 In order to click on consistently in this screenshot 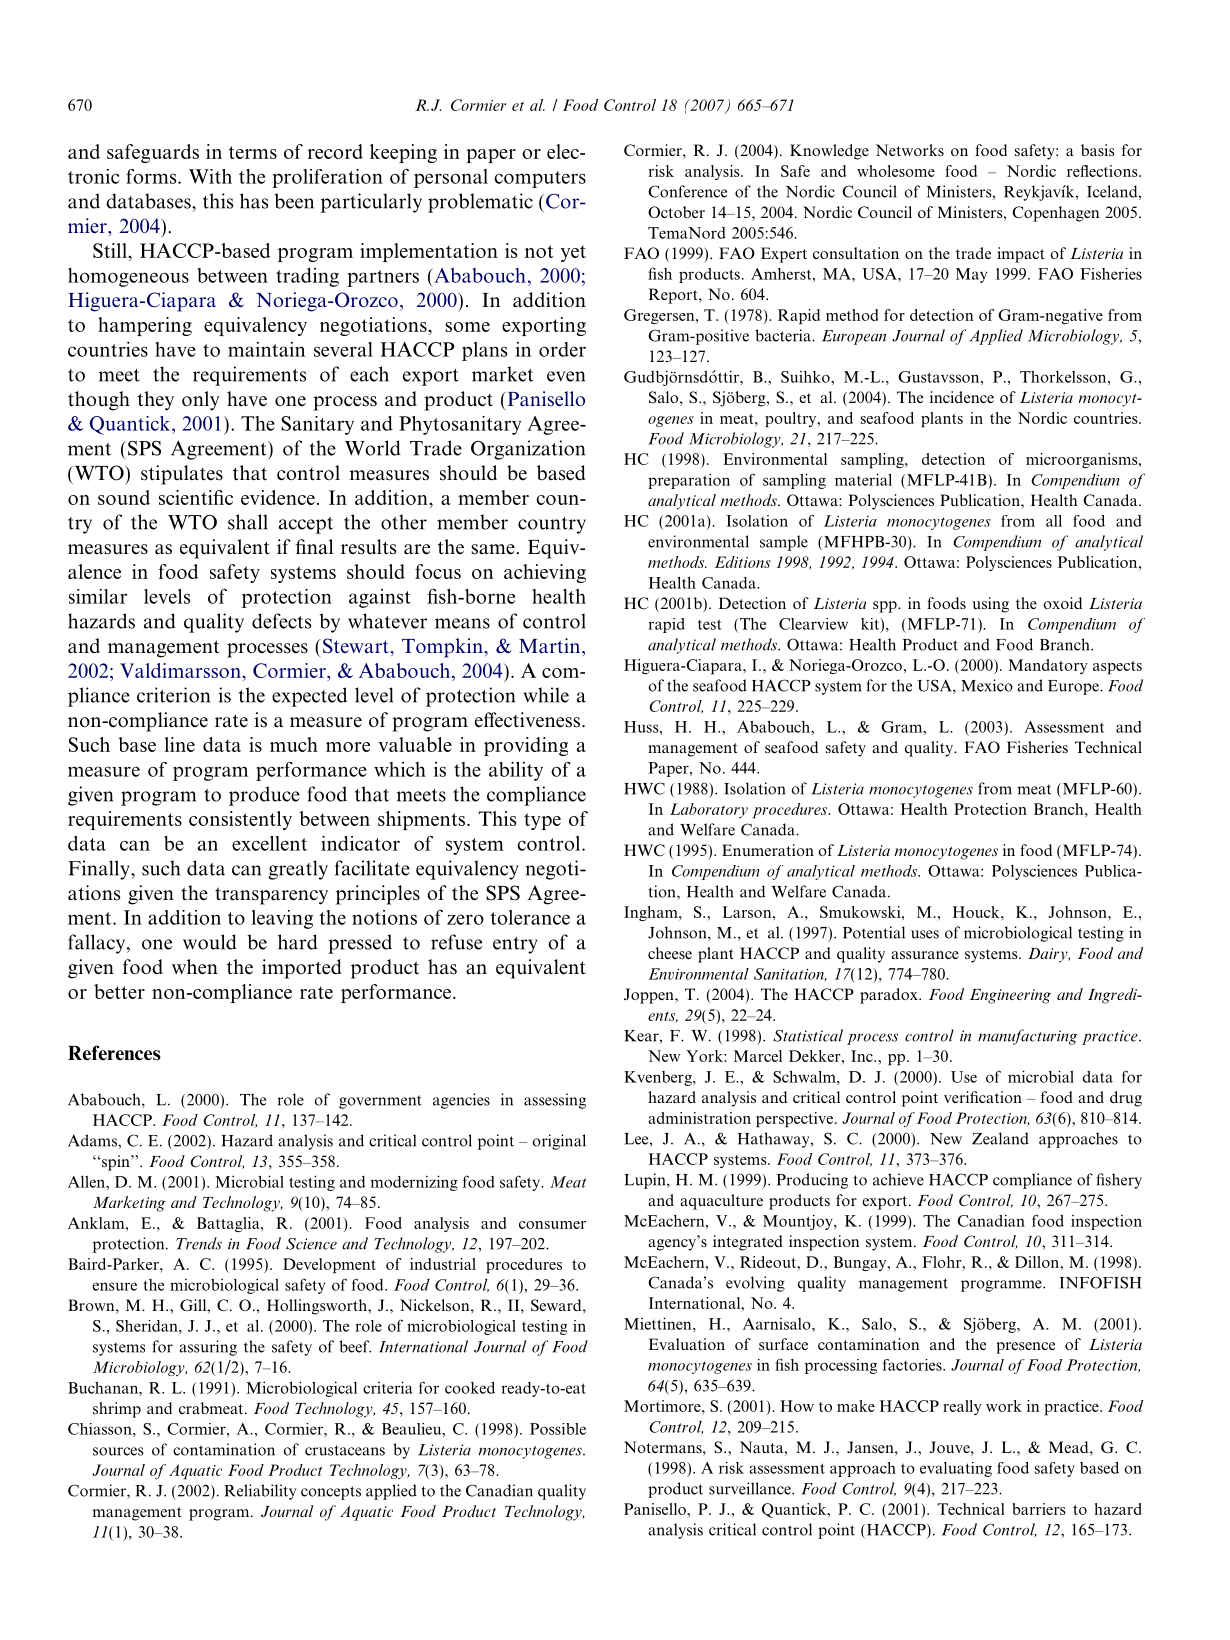, I will do `click(240, 820)`.
